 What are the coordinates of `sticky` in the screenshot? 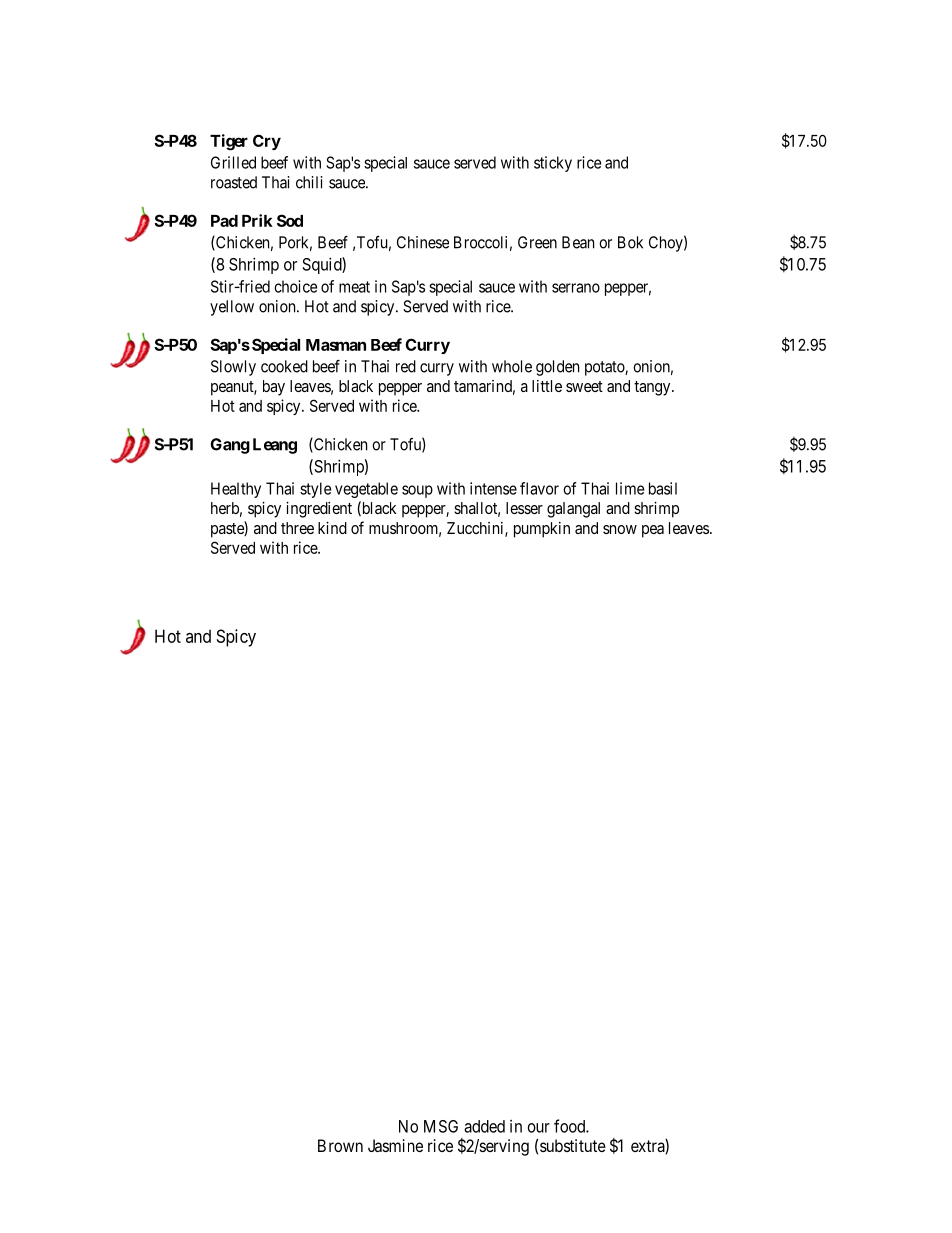 It's located at (553, 164).
